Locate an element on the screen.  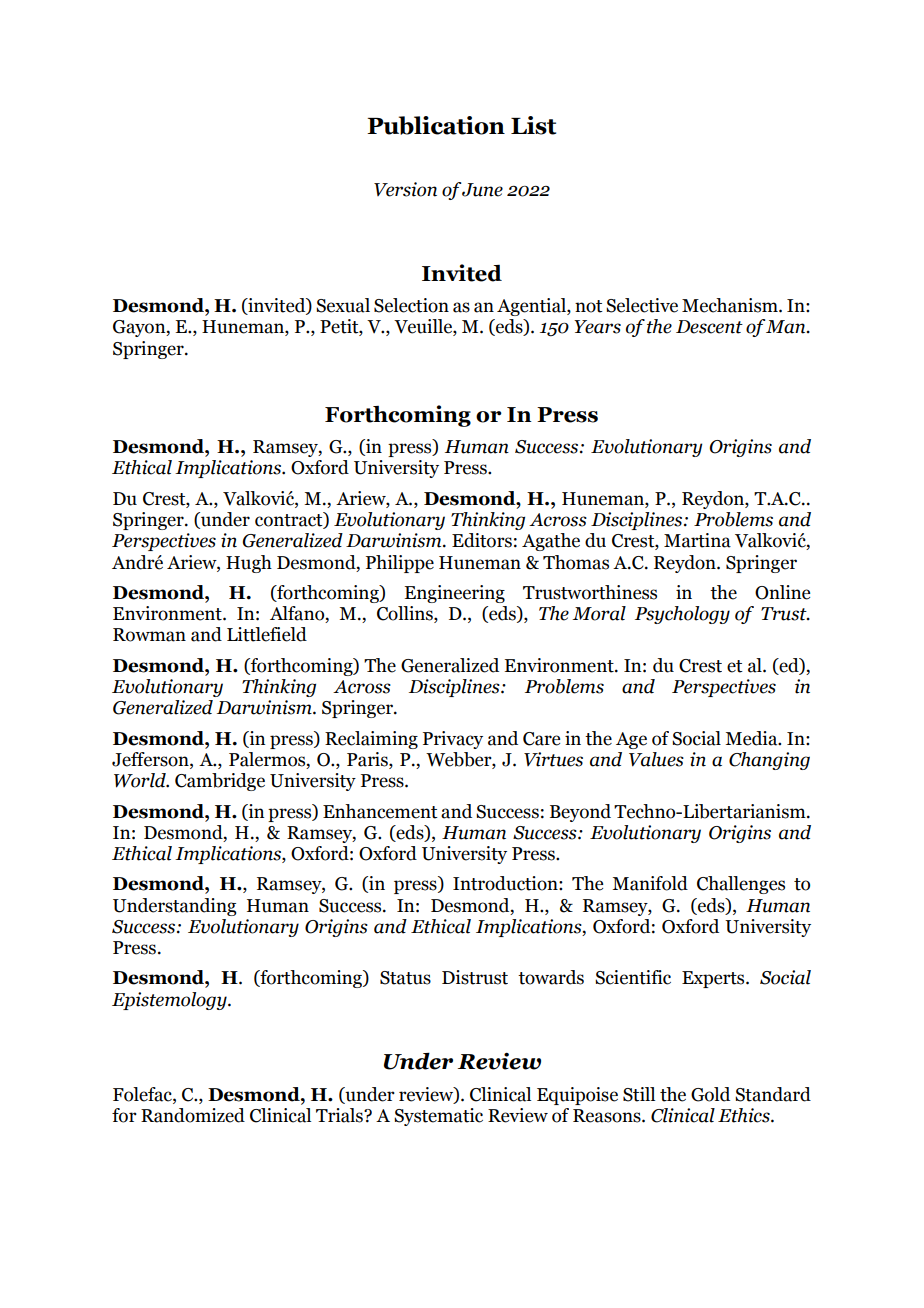
Sexual is located at coordinates (343, 305).
